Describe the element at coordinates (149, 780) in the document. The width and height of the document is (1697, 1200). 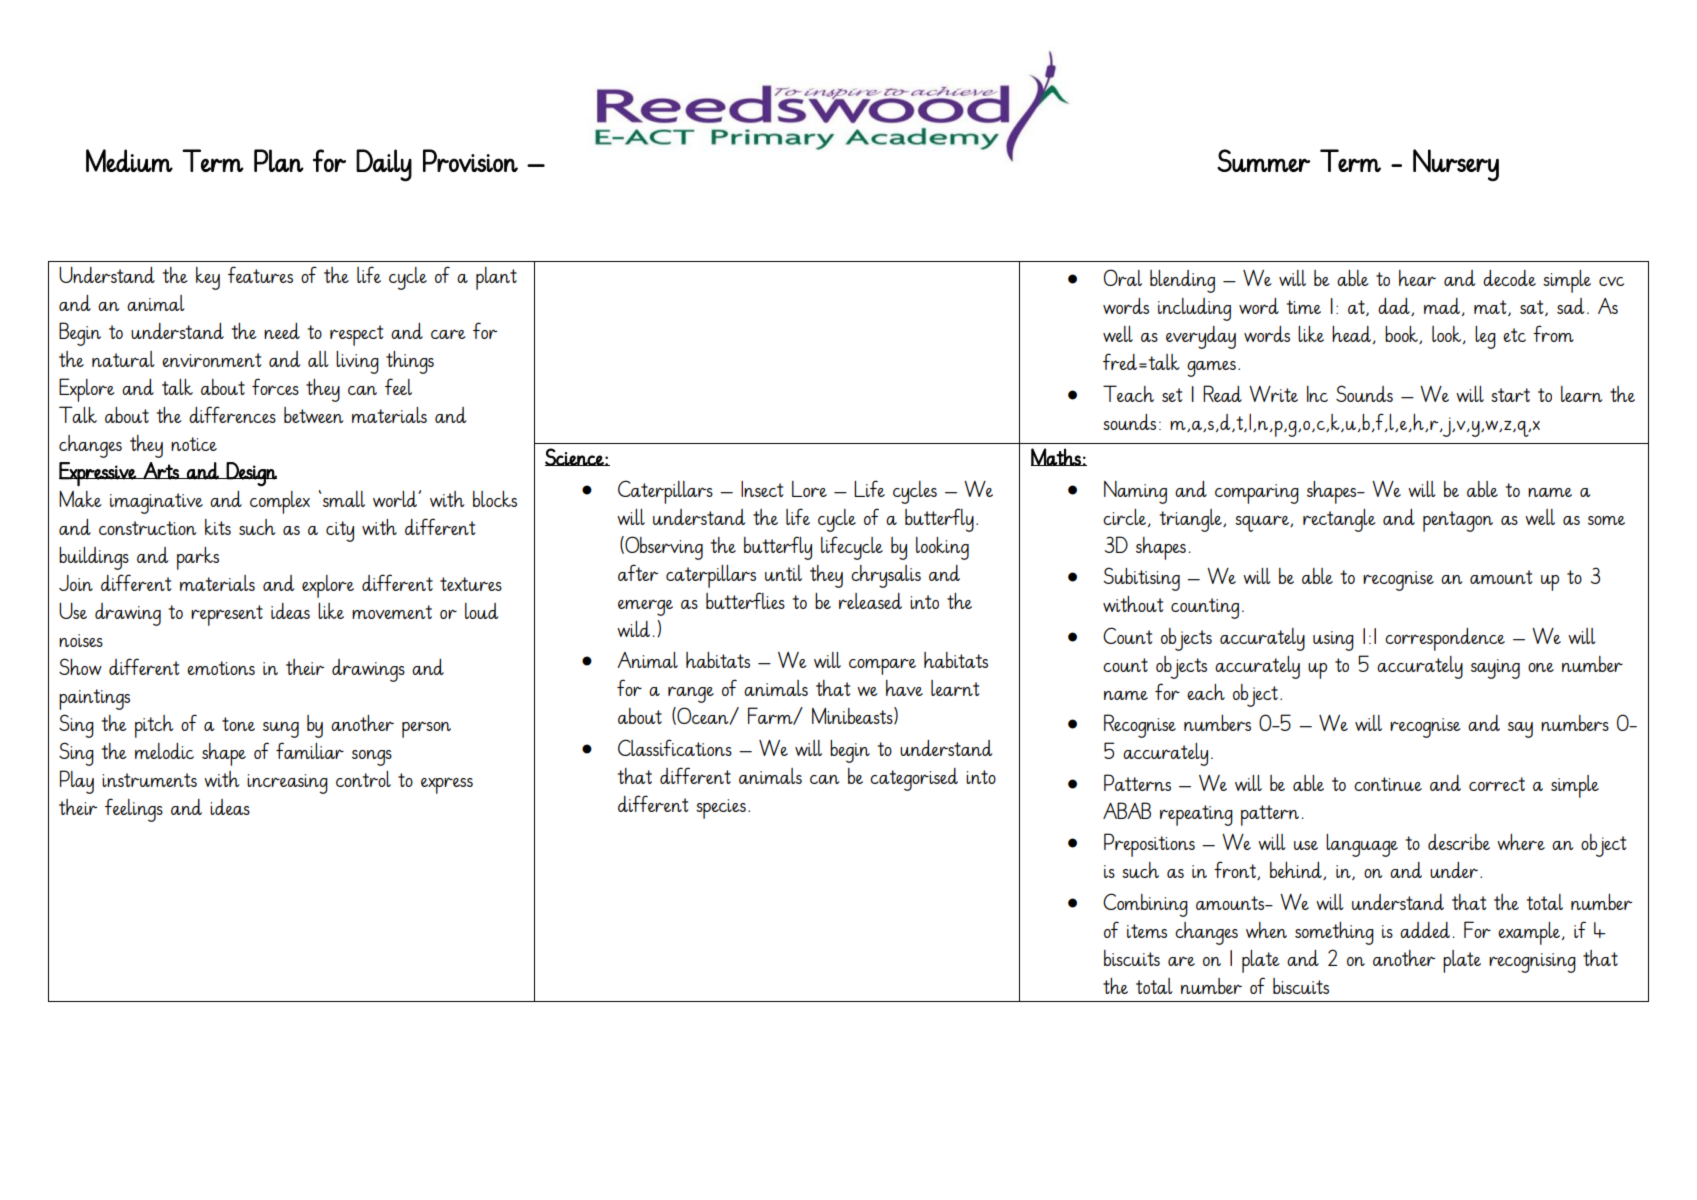
I see `instruments` at that location.
